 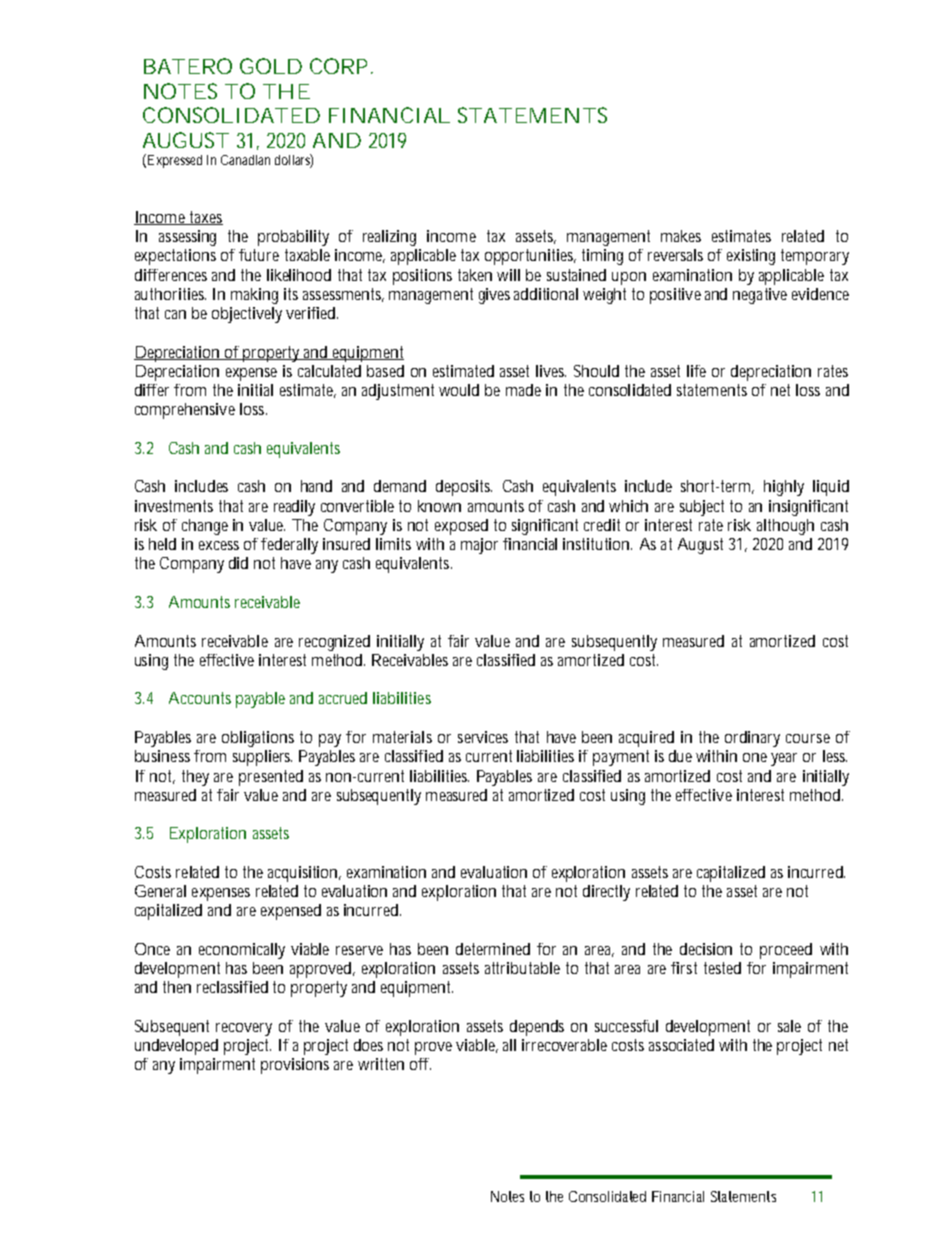 I want to click on comprehensive, so click(x=185, y=411).
